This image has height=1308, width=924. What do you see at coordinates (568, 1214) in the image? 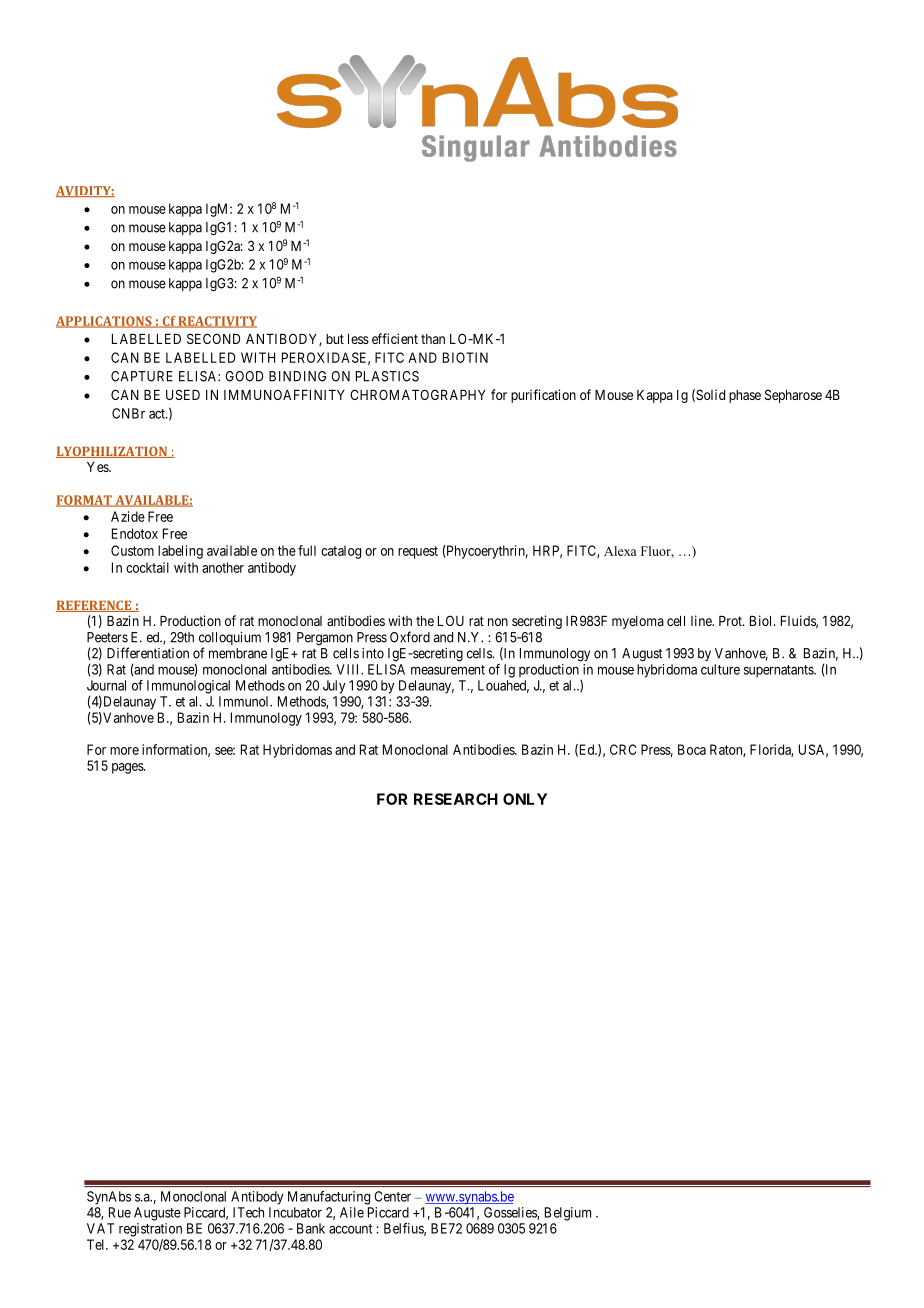
I see `Belgium` at bounding box center [568, 1214].
